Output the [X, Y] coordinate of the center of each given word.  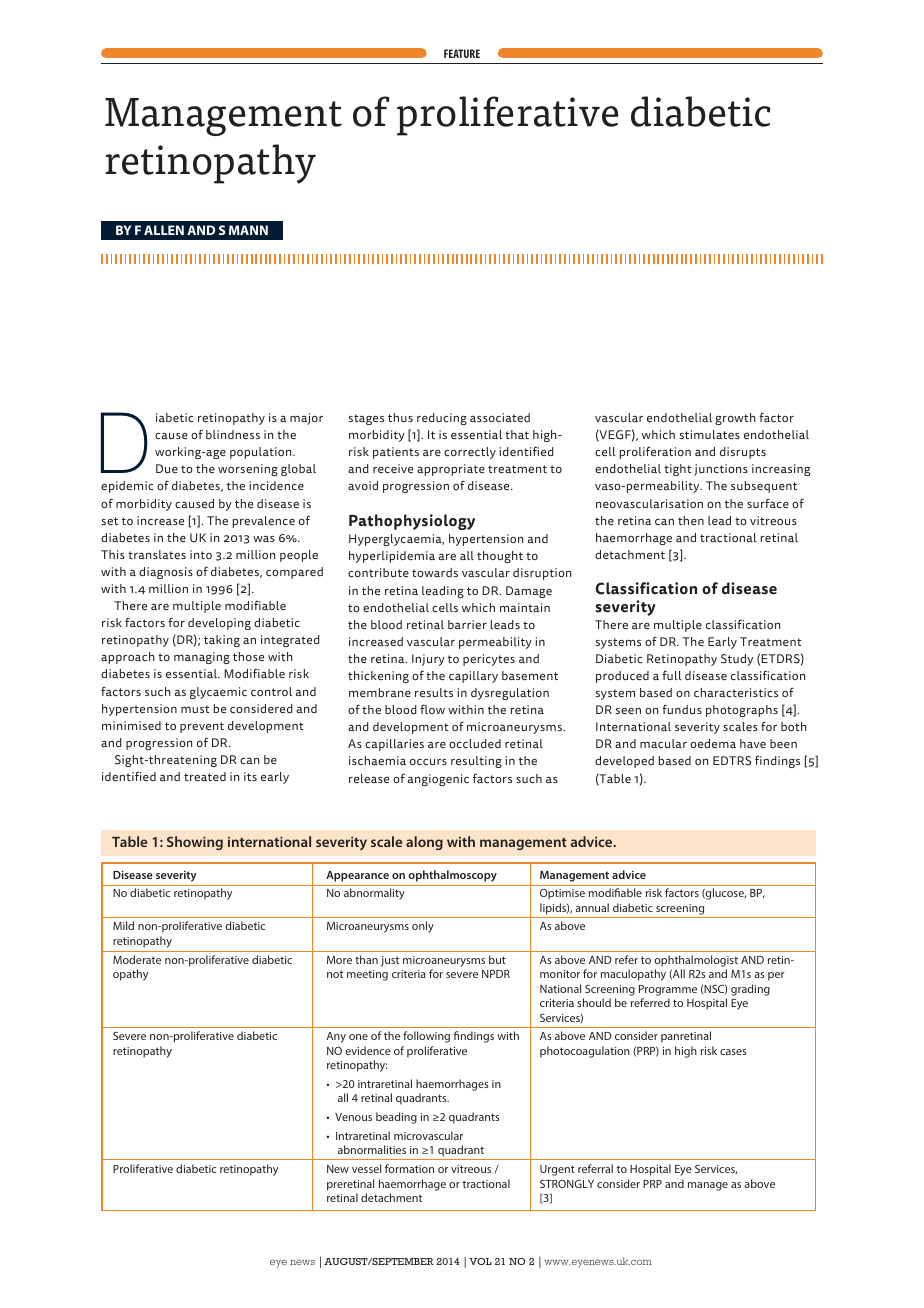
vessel [366, 1168]
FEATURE [462, 53]
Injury [428, 660]
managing [202, 658]
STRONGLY [567, 1184]
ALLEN [164, 230]
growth [735, 419]
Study [737, 660]
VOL [480, 1261]
